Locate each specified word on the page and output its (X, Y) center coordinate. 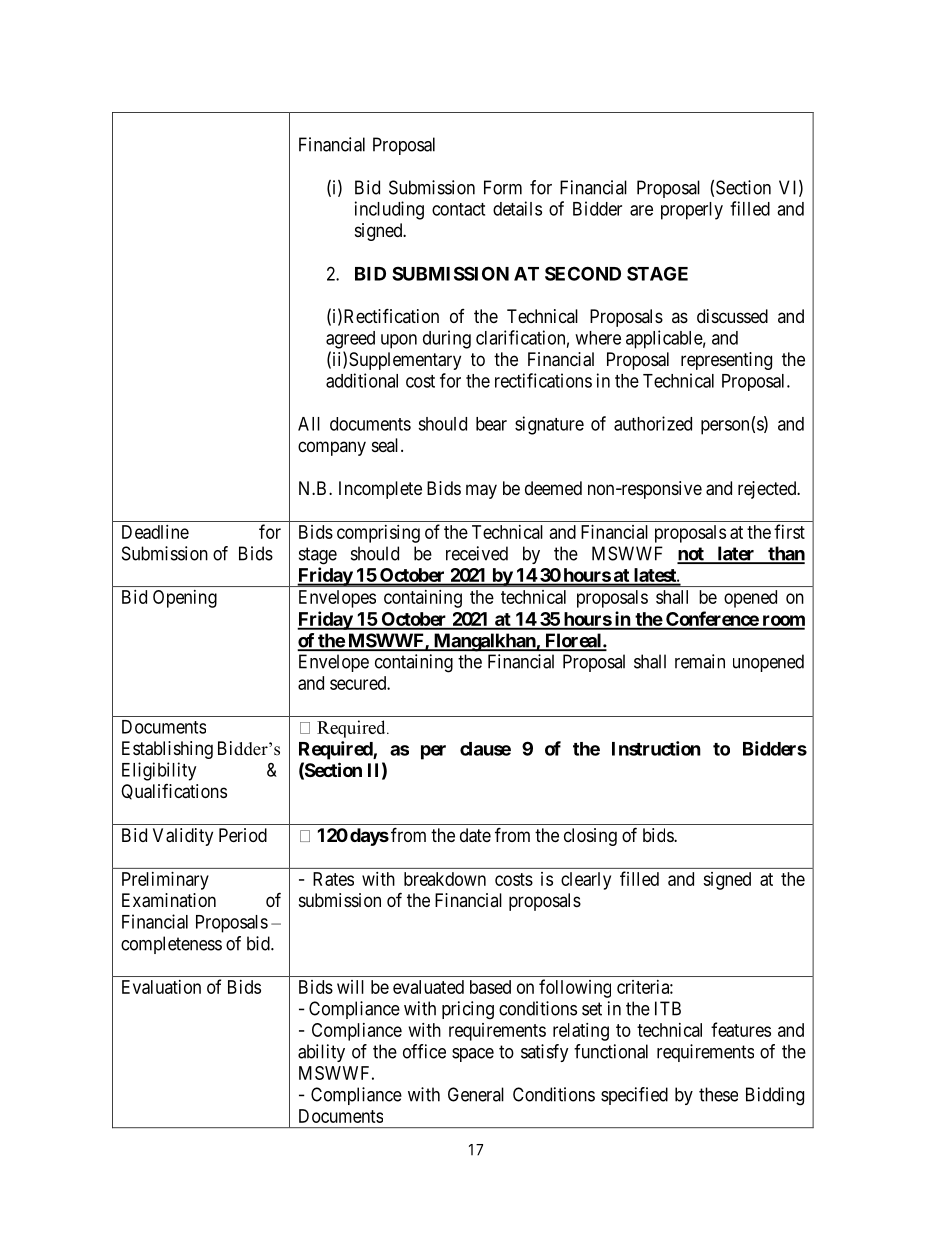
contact (458, 209)
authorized (653, 423)
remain (700, 661)
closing (590, 837)
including (389, 210)
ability (321, 1053)
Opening (185, 599)
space (473, 1055)
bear (491, 424)
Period (243, 835)
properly (692, 211)
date (475, 835)
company (332, 448)
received (477, 553)
